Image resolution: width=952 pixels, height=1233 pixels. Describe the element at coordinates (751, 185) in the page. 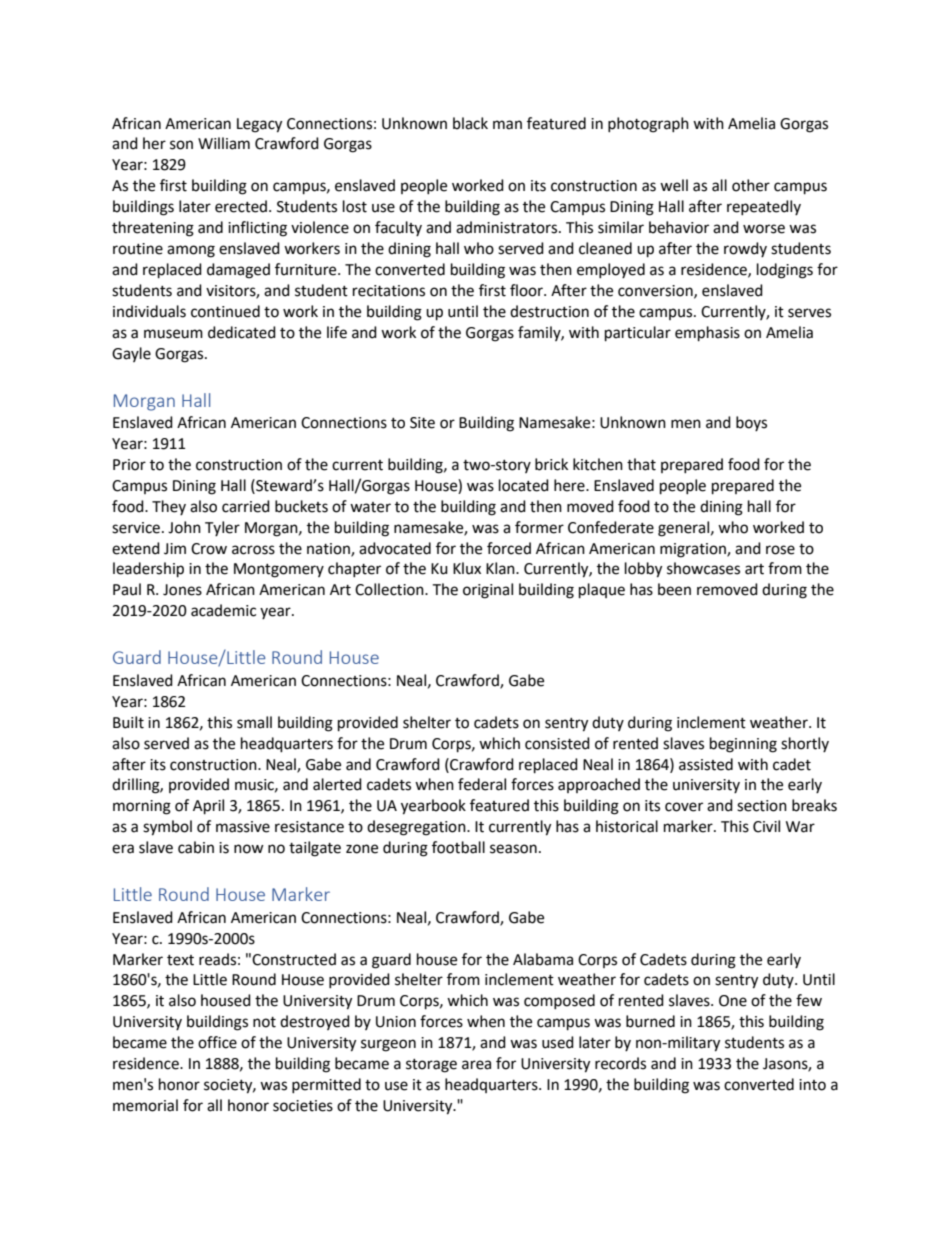

I see `other` at that location.
